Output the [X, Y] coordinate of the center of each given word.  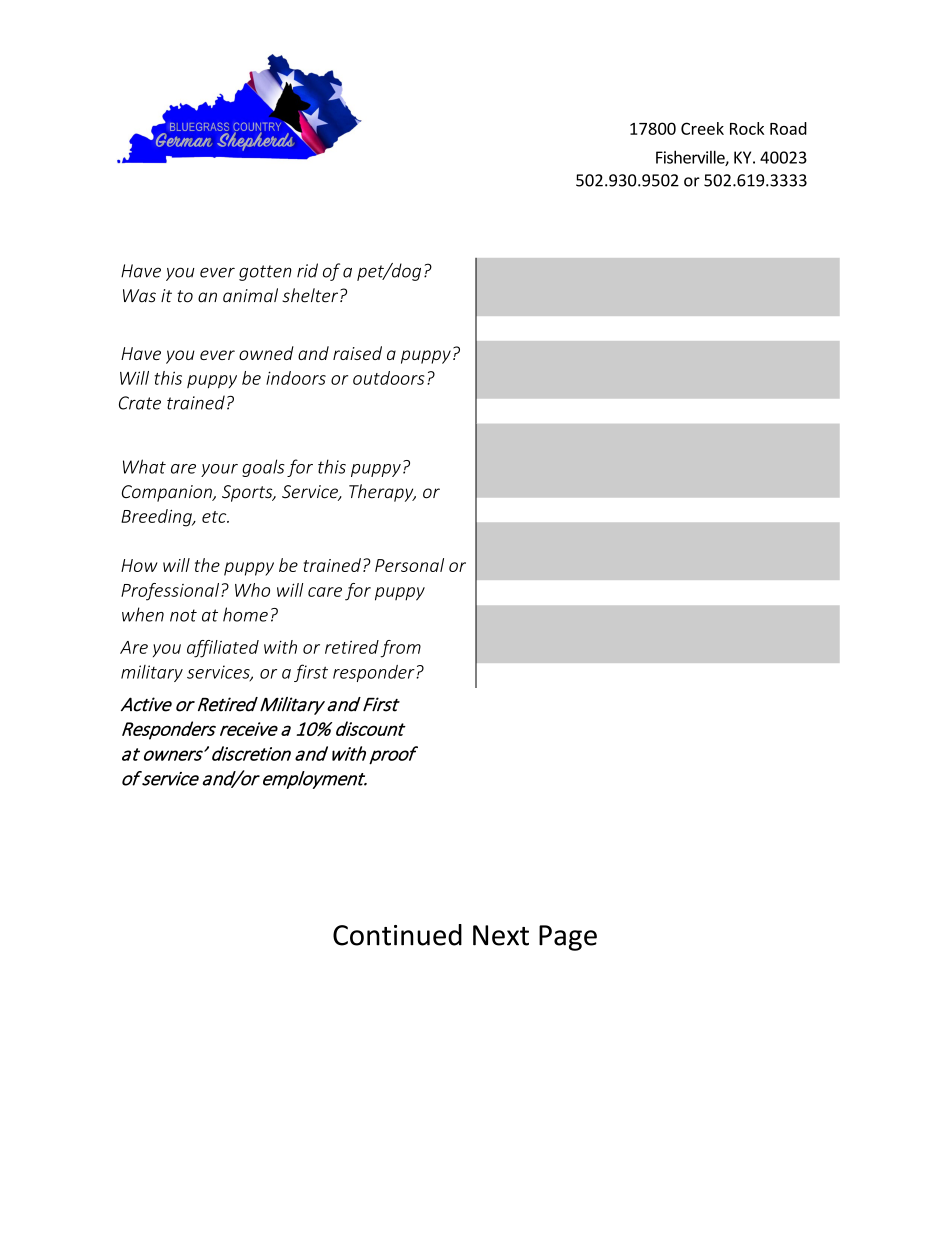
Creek [702, 128]
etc [215, 517]
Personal [409, 565]
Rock [747, 128]
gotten [265, 273]
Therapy [382, 493]
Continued [397, 935]
